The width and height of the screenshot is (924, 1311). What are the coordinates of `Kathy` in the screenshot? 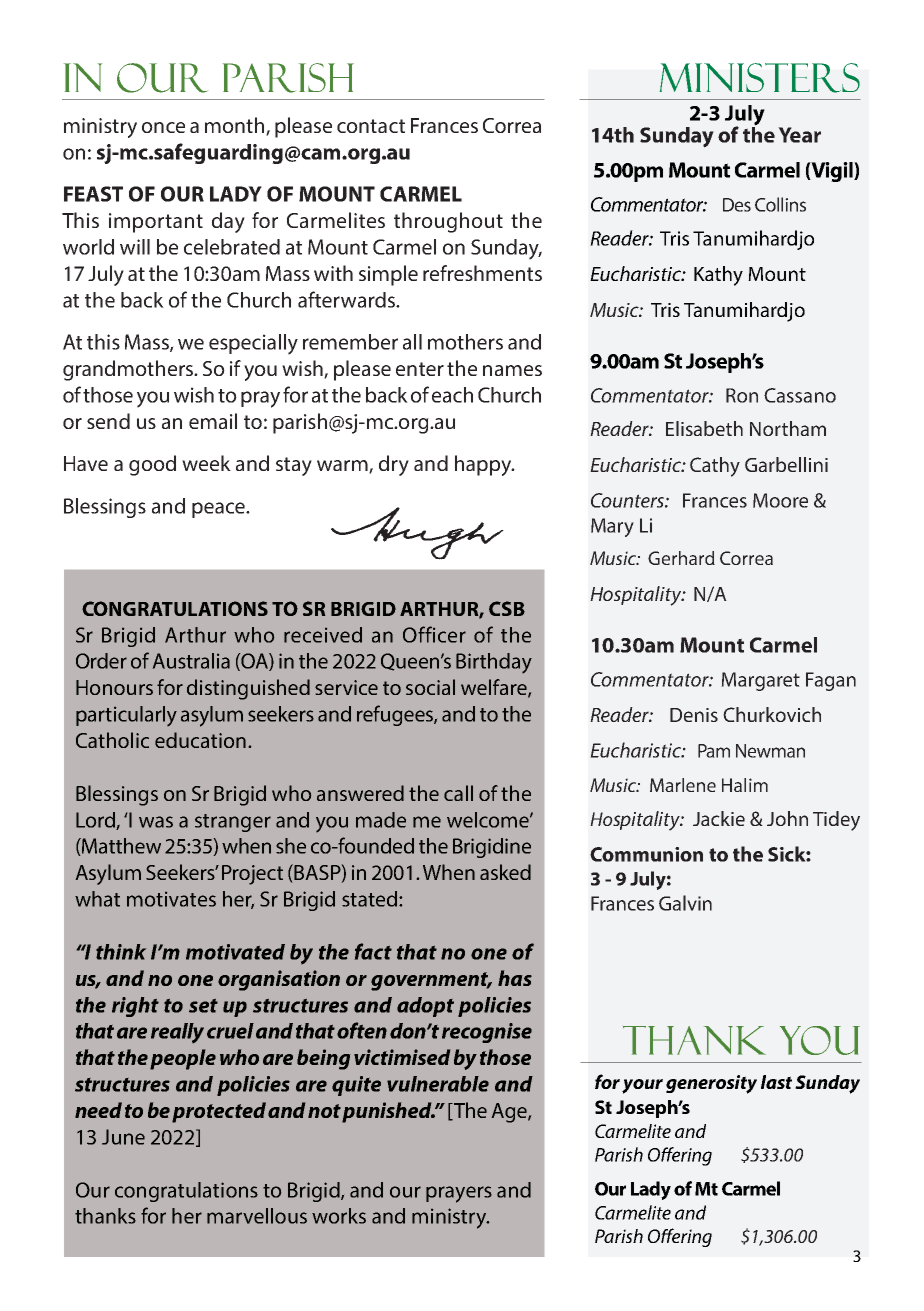 It's located at (718, 276).
